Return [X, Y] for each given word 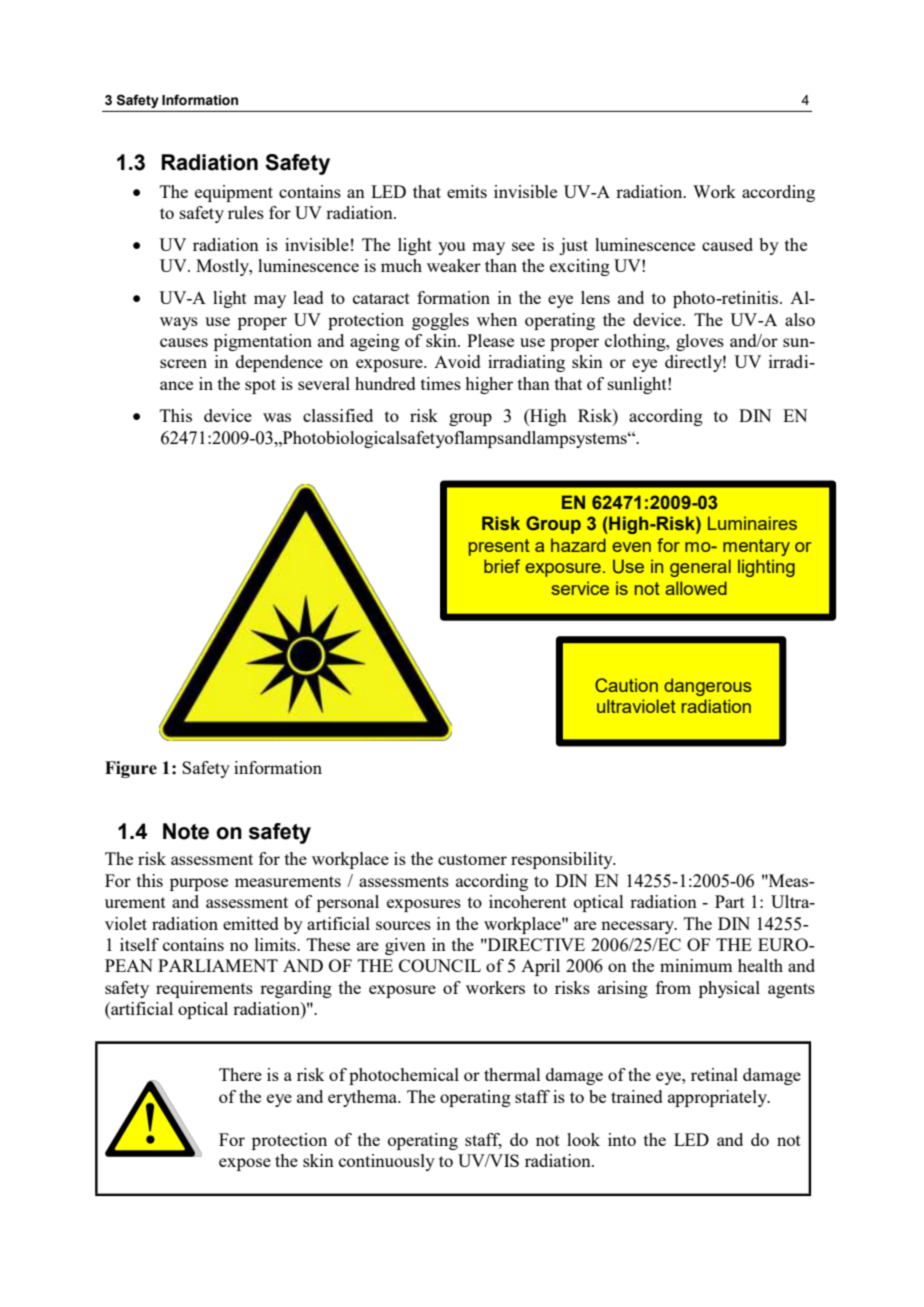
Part [730, 901]
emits [467, 191]
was [277, 417]
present [499, 547]
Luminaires [752, 523]
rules [246, 212]
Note [186, 831]
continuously [387, 1162]
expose [245, 1164]
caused [727, 244]
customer [472, 859]
